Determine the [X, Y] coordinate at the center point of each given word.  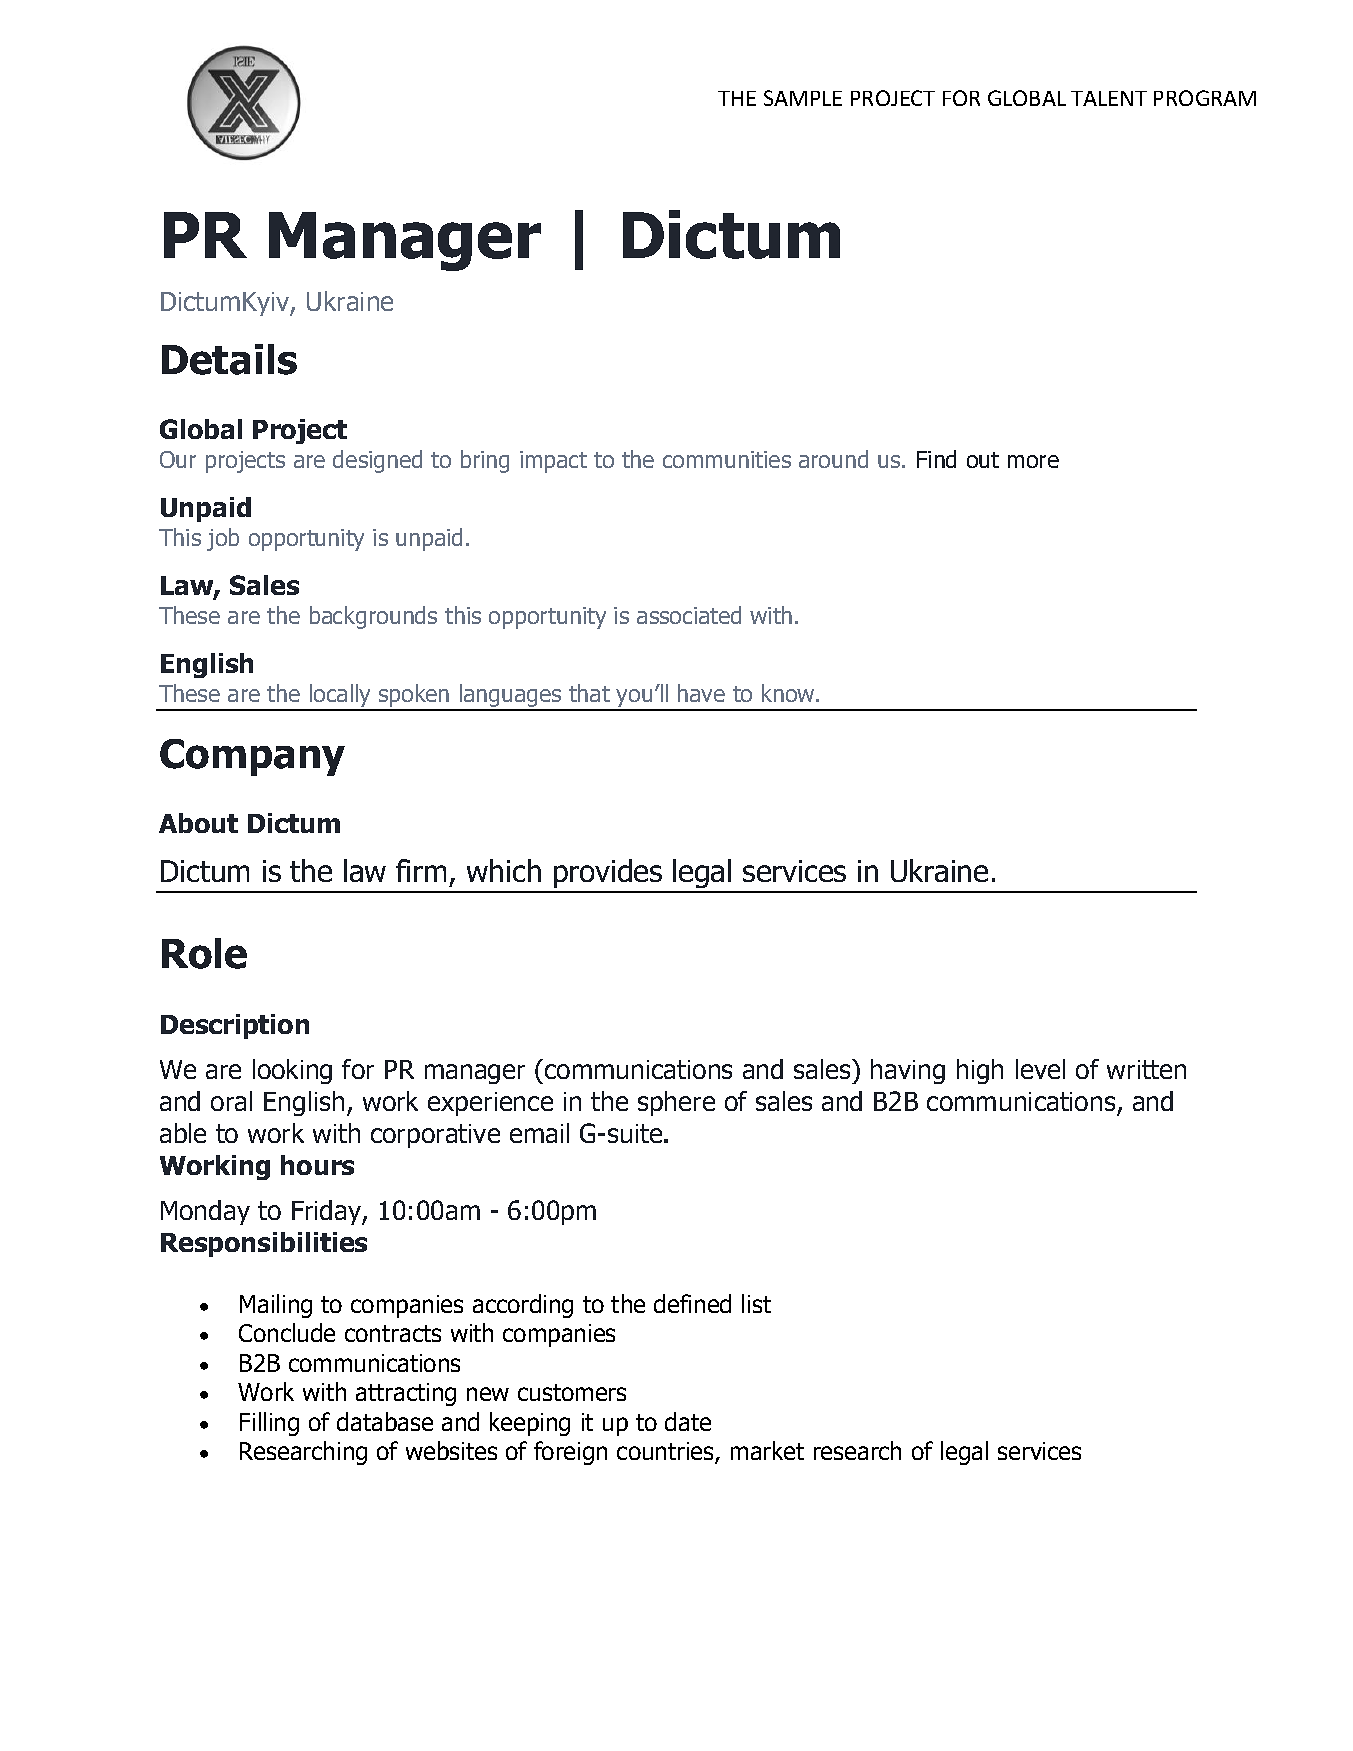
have [701, 693]
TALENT [1109, 98]
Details [229, 359]
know [789, 693]
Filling [269, 1424]
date [688, 1421]
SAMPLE [803, 98]
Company [252, 757]
